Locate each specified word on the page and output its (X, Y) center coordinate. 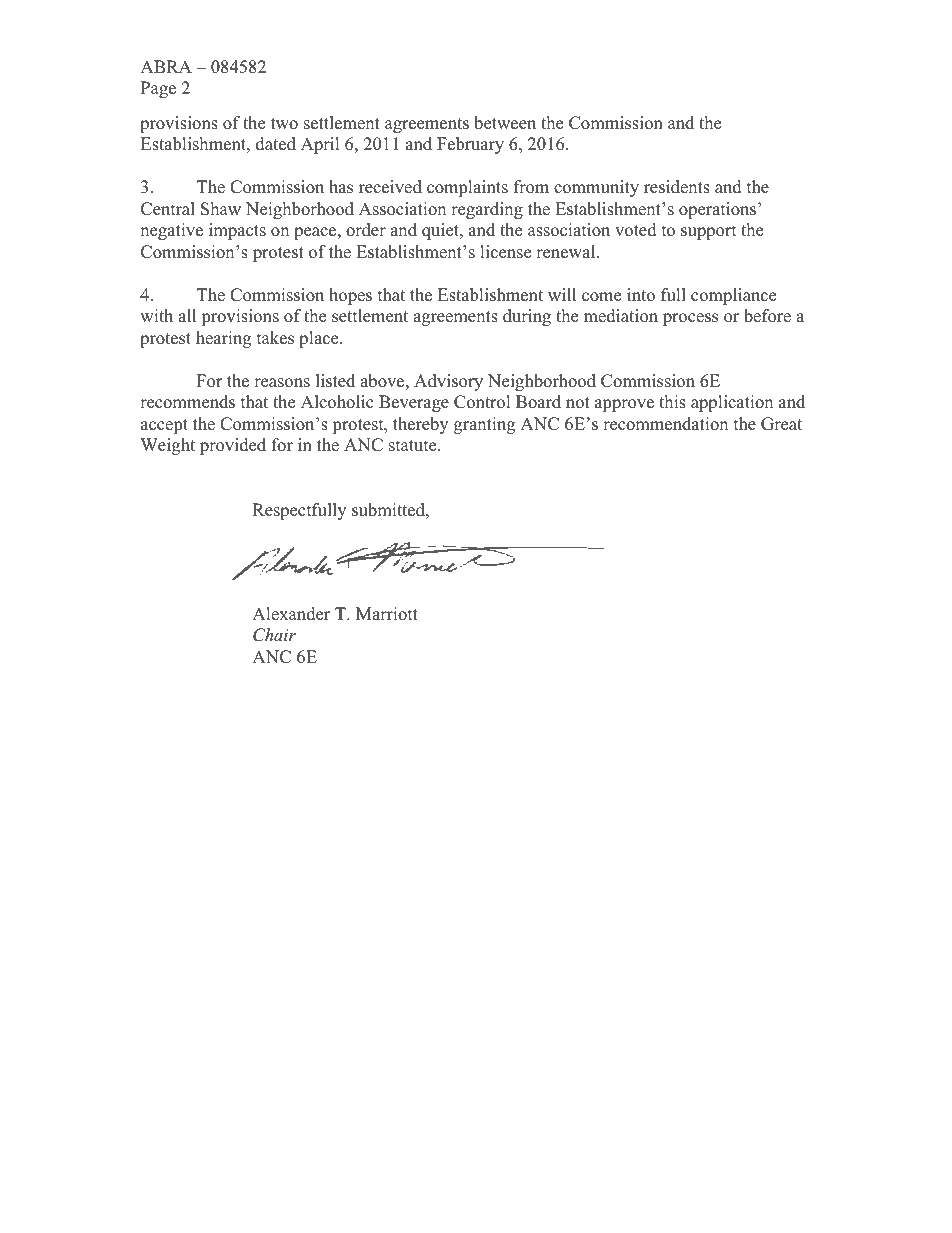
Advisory (448, 382)
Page (158, 89)
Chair (274, 635)
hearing (223, 339)
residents (677, 187)
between (505, 123)
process (690, 319)
